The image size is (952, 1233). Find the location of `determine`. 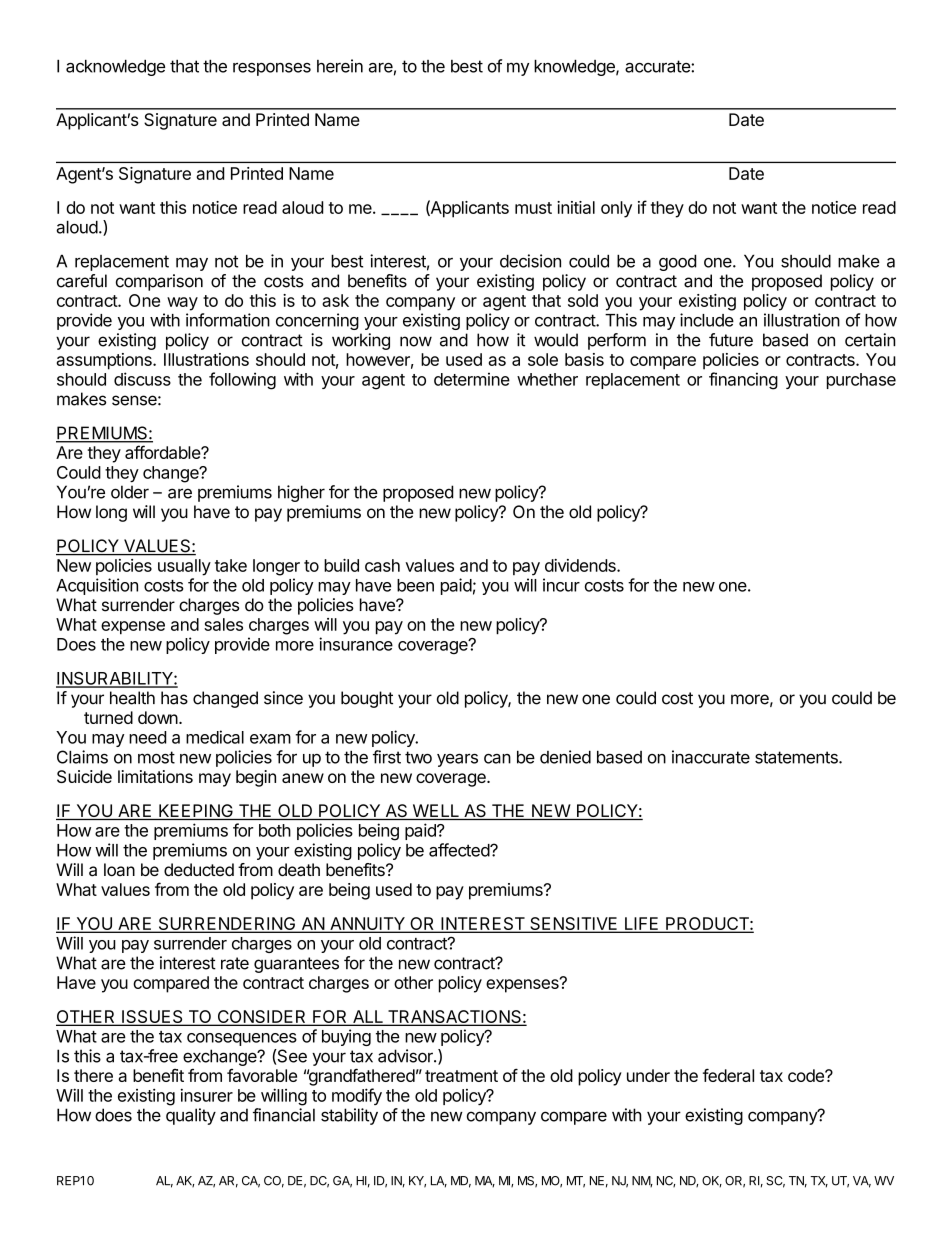

determine is located at coordinates (472, 379).
